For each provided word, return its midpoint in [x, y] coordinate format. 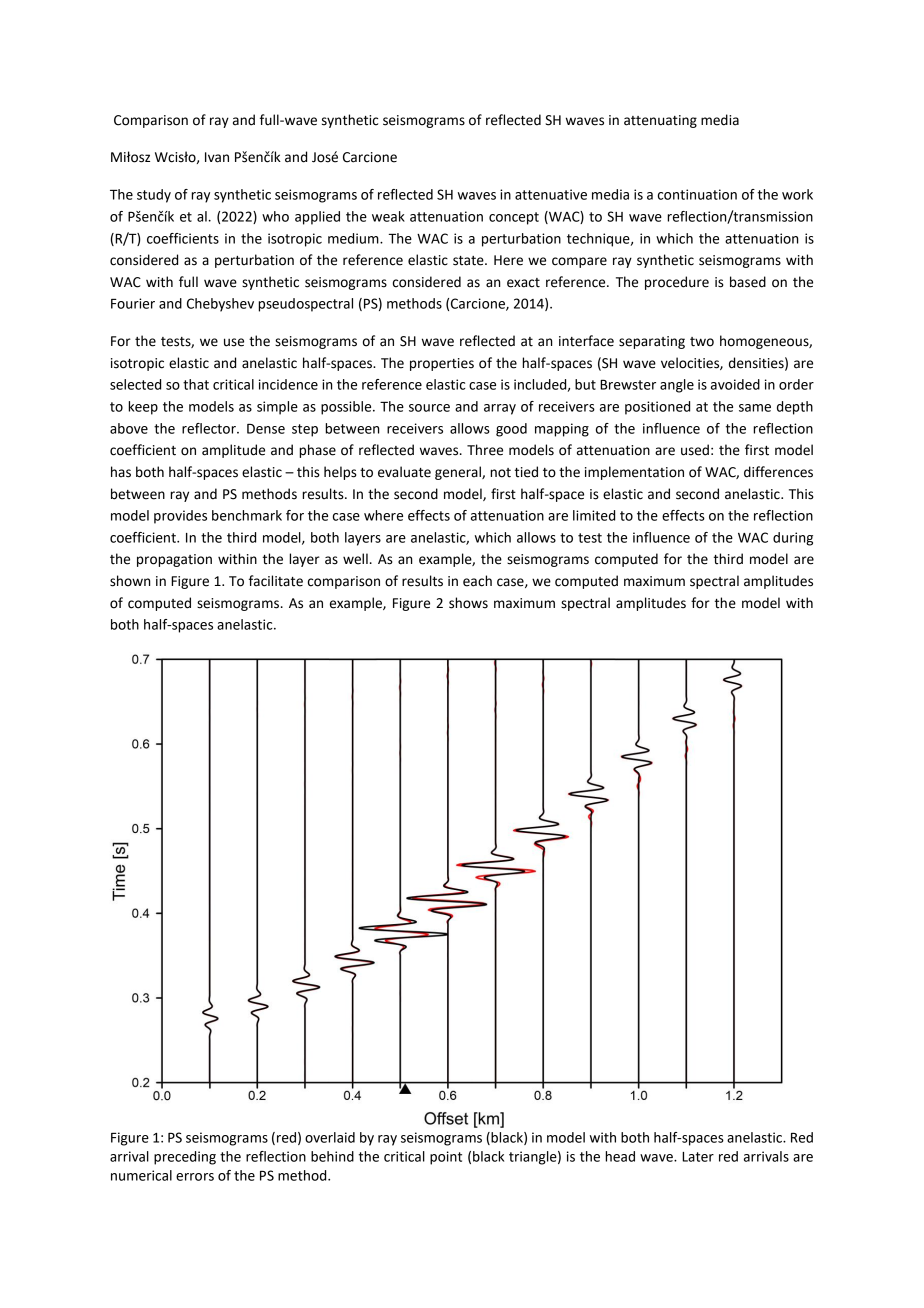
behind [332, 1156]
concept [514, 218]
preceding [185, 1158]
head [620, 1156]
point [446, 1158]
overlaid [330, 1137]
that [196, 384]
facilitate [276, 581]
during [793, 539]
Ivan [217, 157]
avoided [735, 384]
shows [468, 603]
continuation [697, 194]
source [429, 408]
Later [698, 1157]
